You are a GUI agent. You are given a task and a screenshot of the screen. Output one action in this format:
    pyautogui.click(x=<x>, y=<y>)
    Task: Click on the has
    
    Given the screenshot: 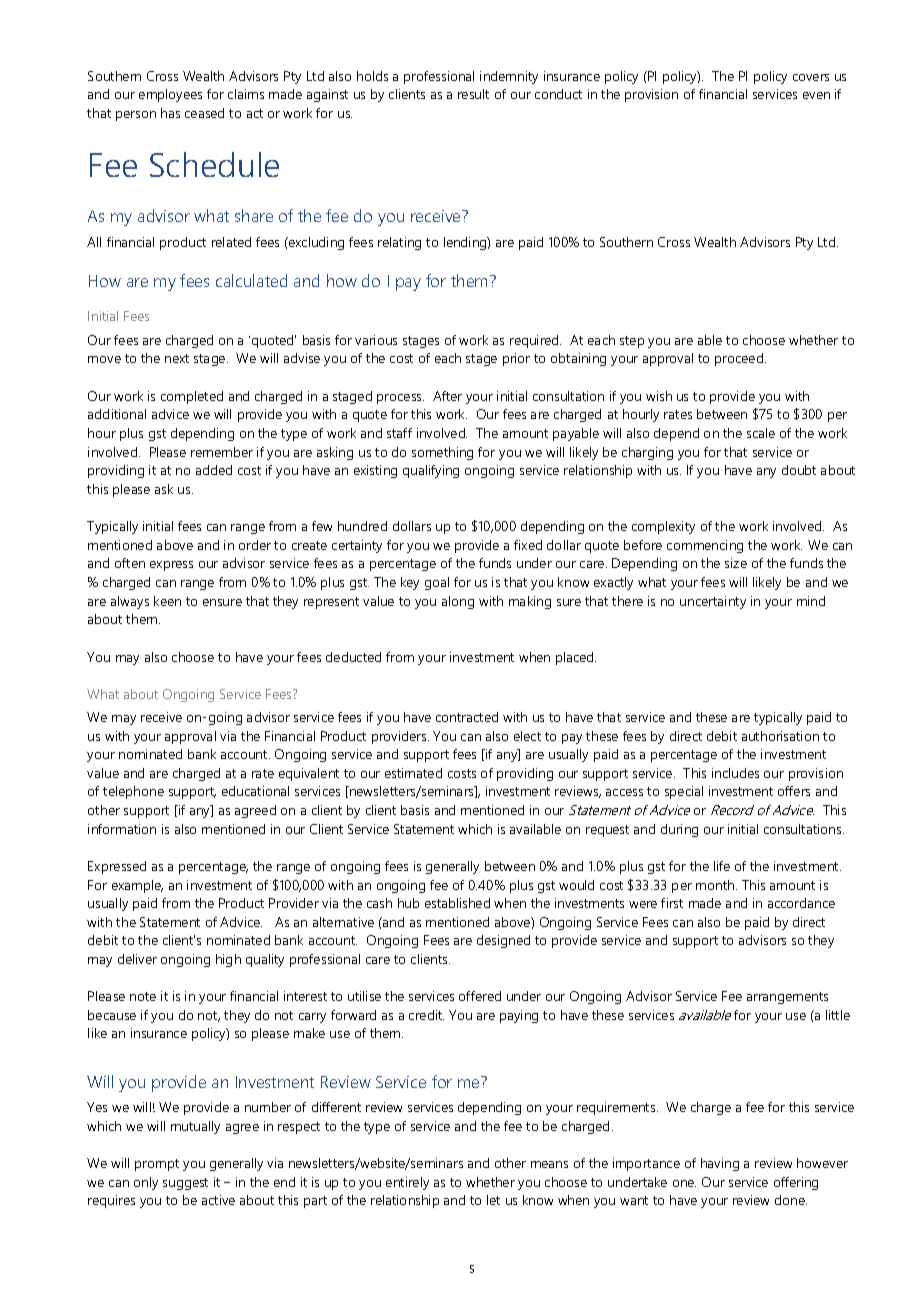 What is the action you would take?
    pyautogui.click(x=170, y=113)
